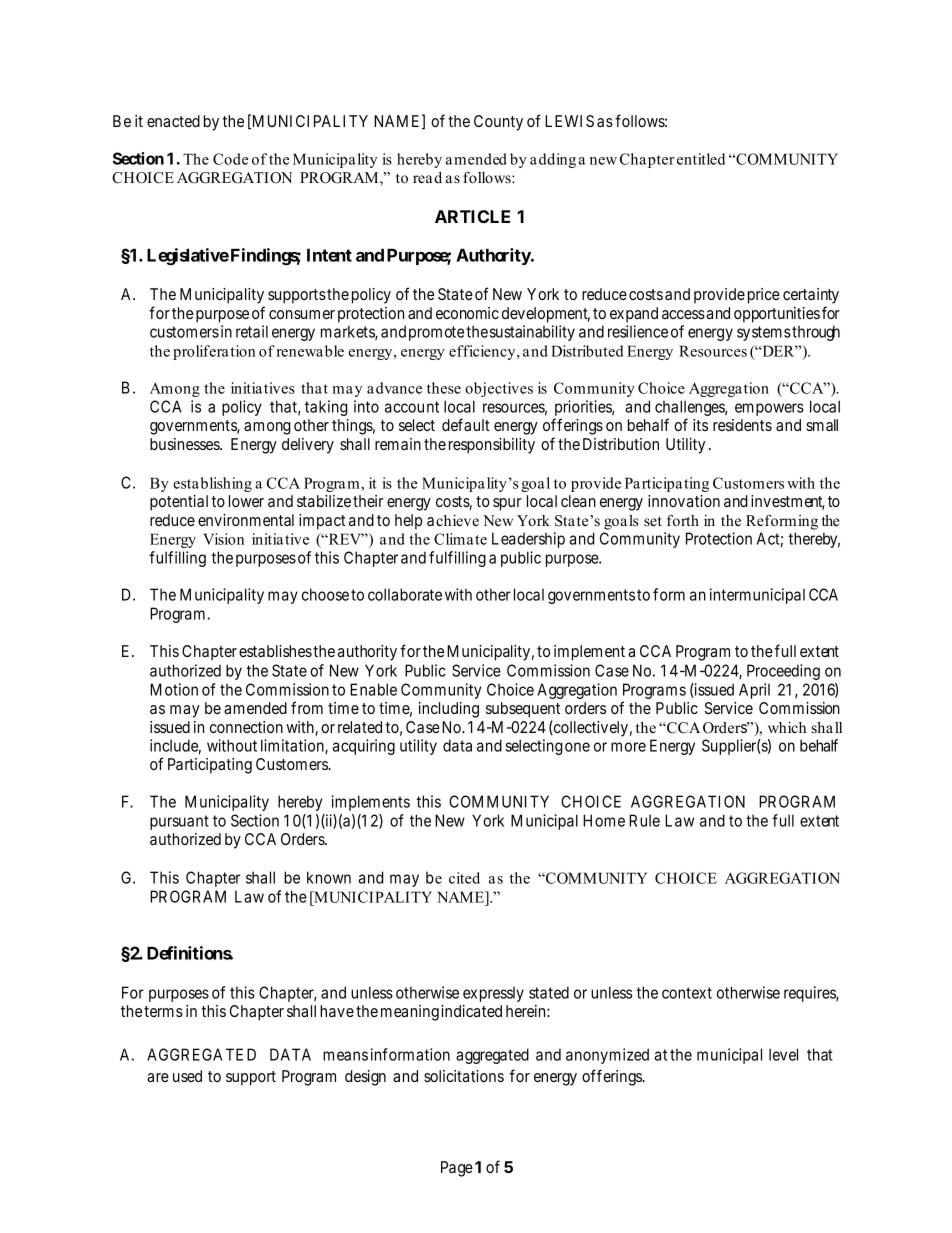 The height and width of the document is (1233, 952). I want to click on subsequent, so click(523, 710).
